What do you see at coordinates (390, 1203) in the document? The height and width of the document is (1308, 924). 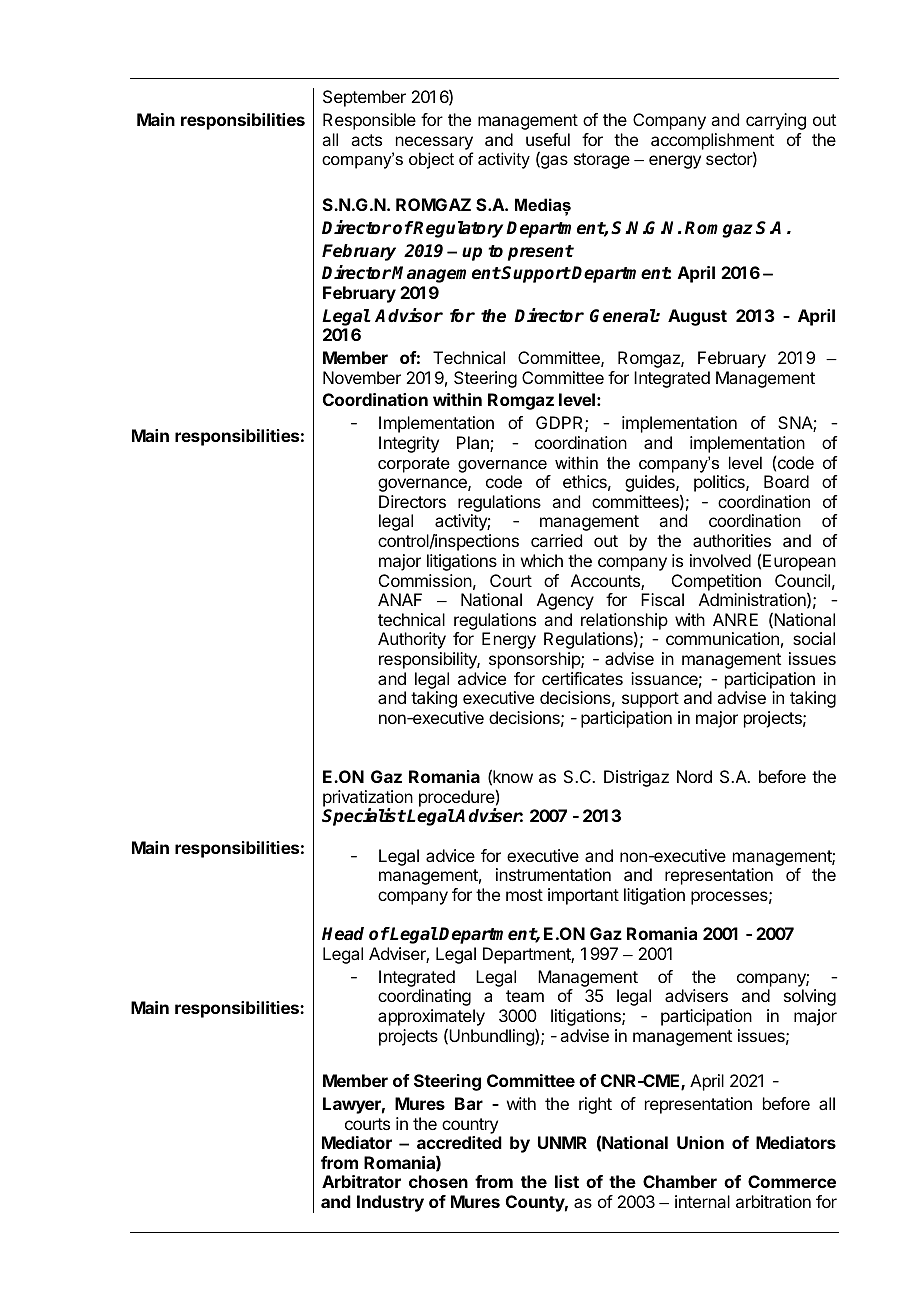 I see `Industry` at bounding box center [390, 1203].
